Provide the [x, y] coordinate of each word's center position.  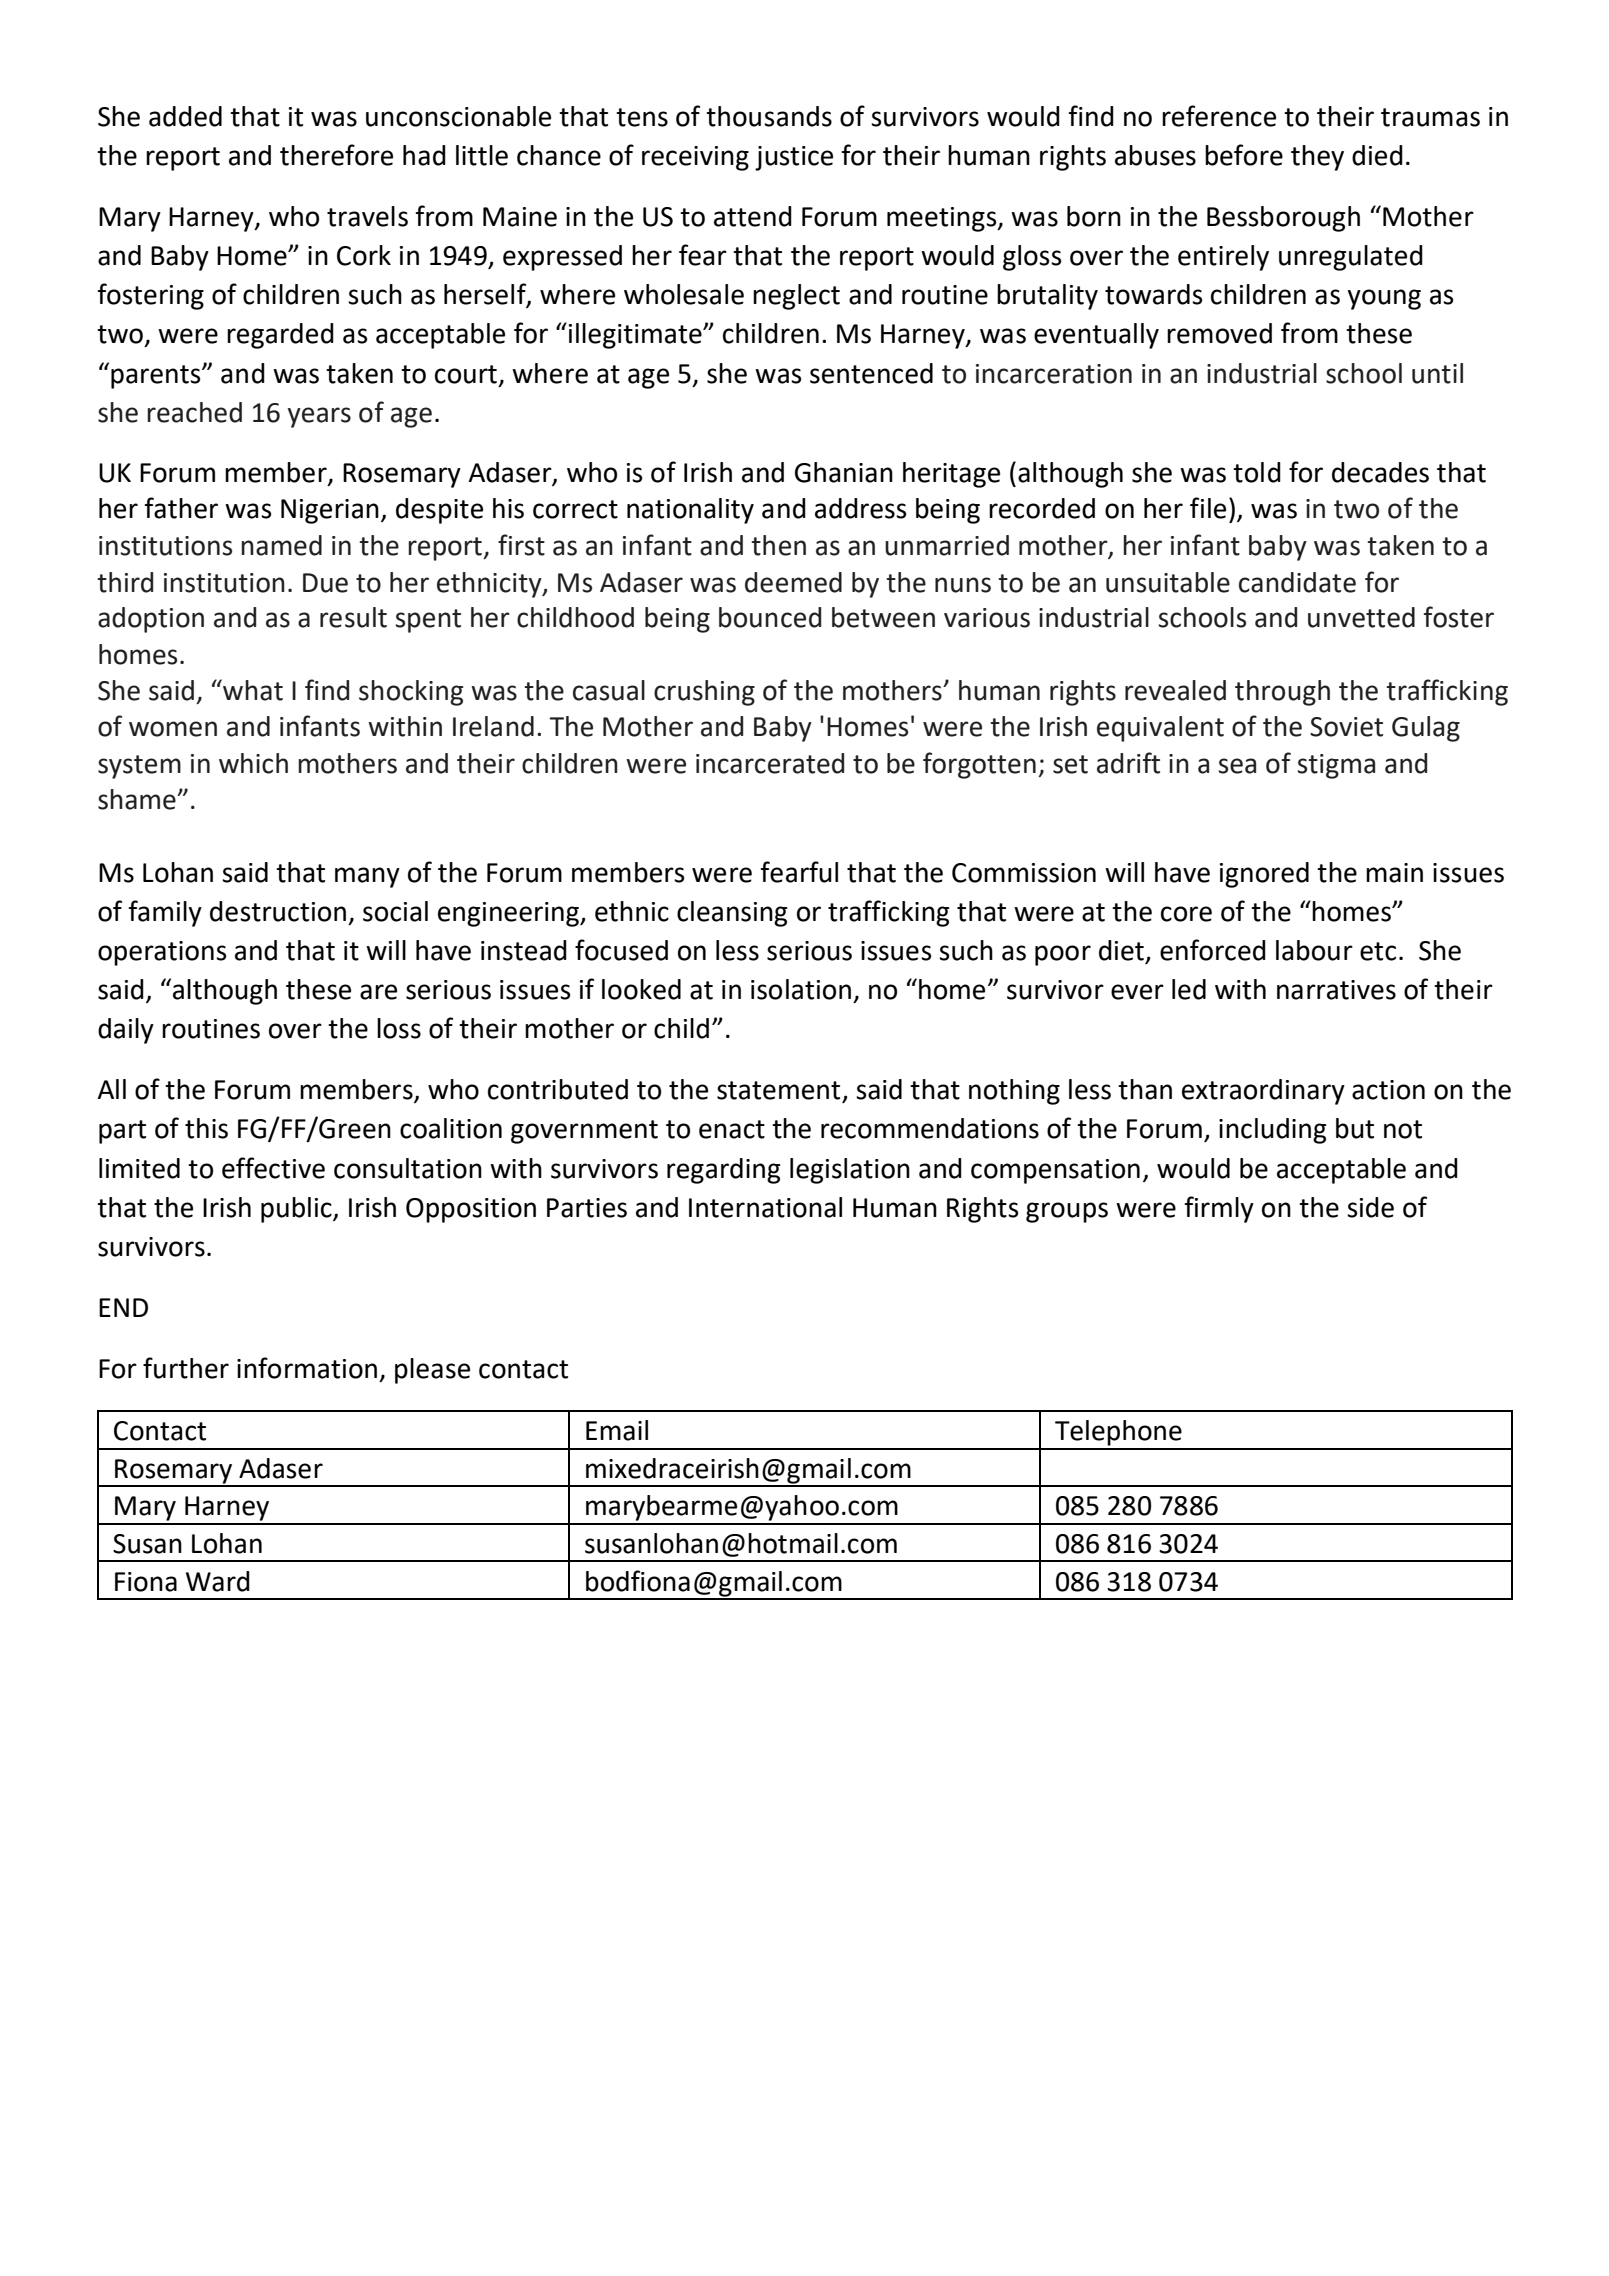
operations [162, 953]
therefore [336, 155]
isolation [801, 989]
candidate [1297, 582]
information [307, 1368]
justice [794, 158]
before [1244, 155]
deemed [793, 582]
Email [617, 1430]
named [281, 545]
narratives [1336, 990]
